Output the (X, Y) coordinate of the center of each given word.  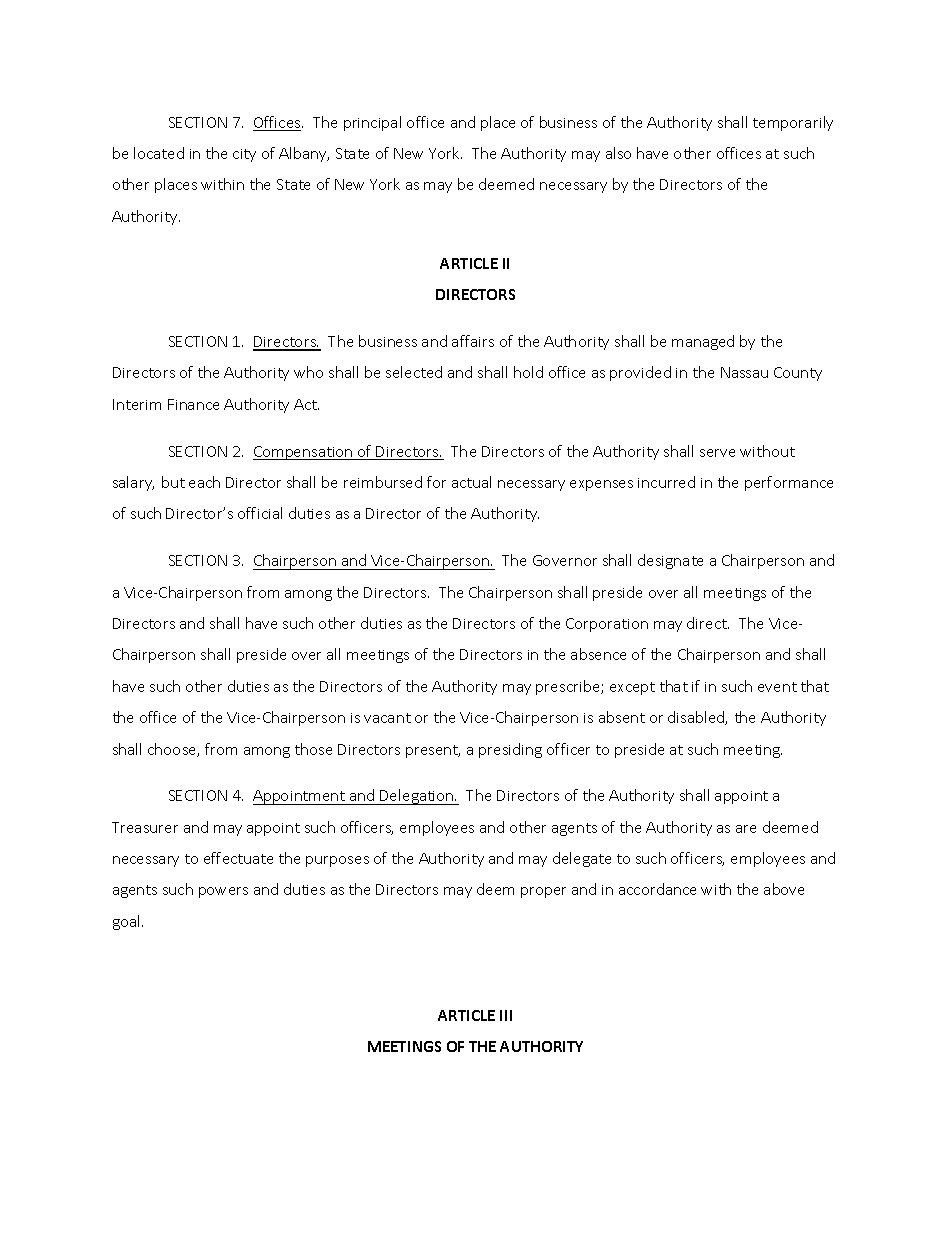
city (244, 155)
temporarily (793, 123)
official (260, 513)
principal (372, 123)
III (506, 1015)
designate (670, 561)
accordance (657, 889)
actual (471, 482)
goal (128, 922)
